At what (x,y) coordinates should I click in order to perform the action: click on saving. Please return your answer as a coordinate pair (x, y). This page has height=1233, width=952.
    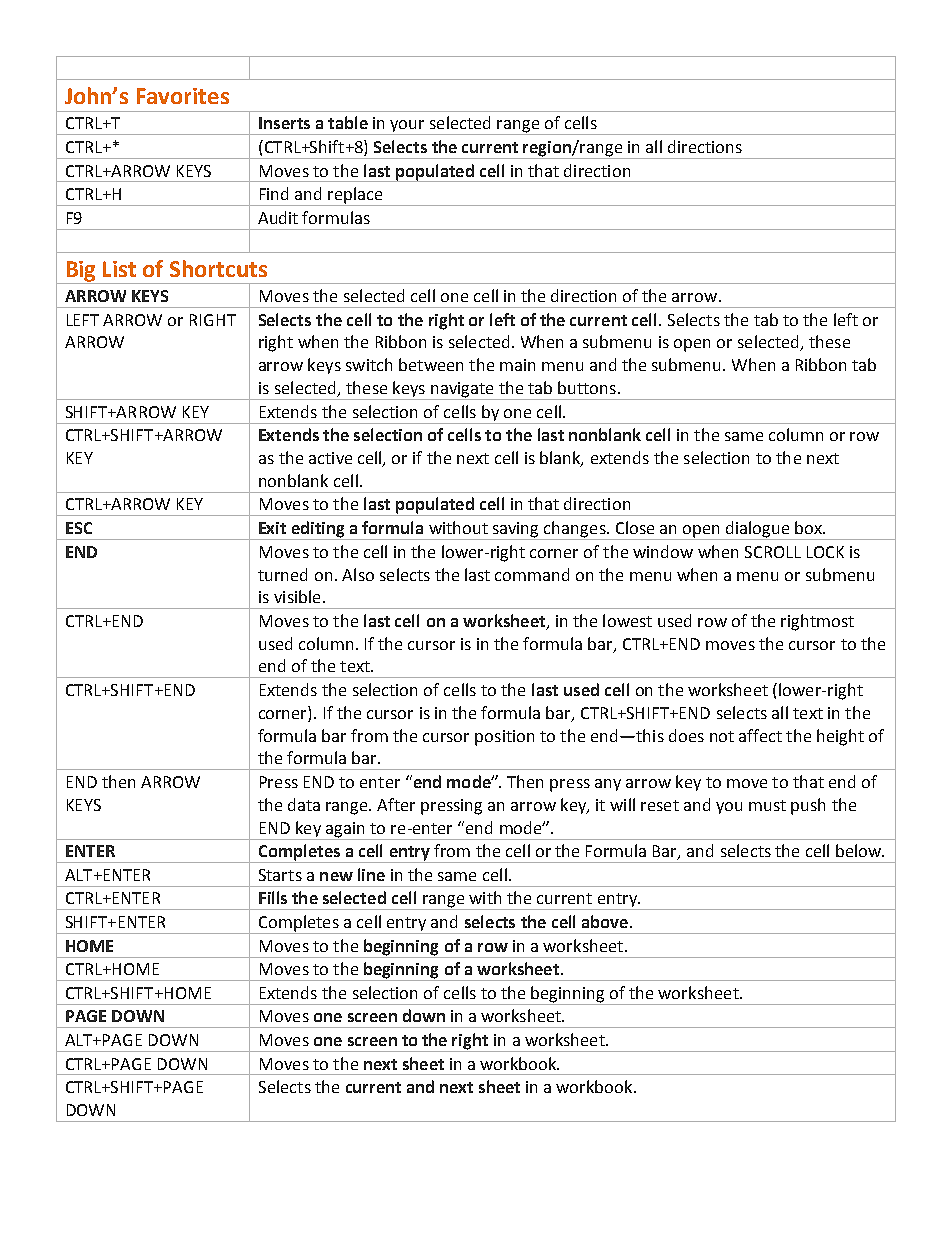
    Looking at the image, I should click on (516, 531).
